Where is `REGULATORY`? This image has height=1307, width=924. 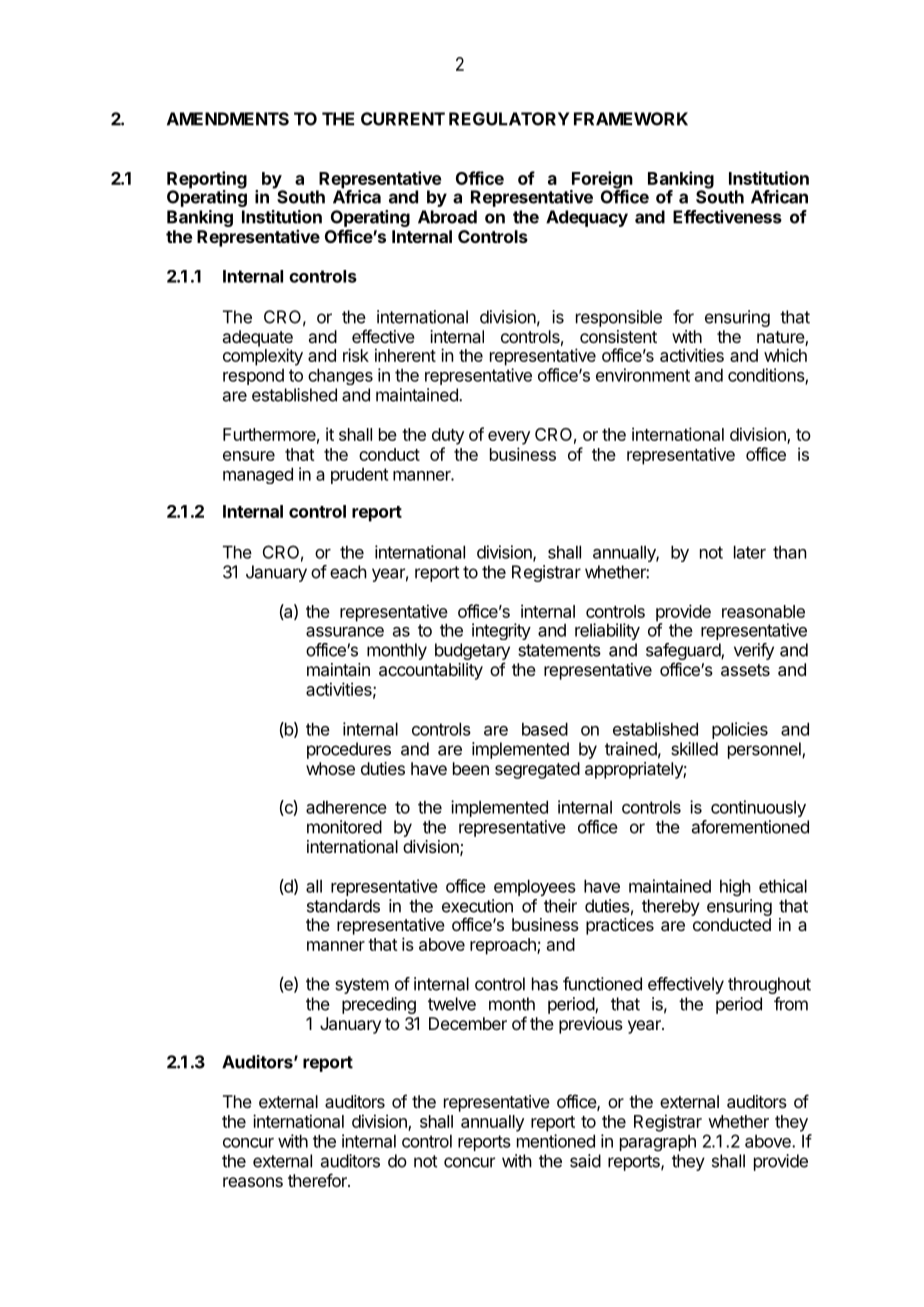 REGULATORY is located at coordinates (509, 119).
